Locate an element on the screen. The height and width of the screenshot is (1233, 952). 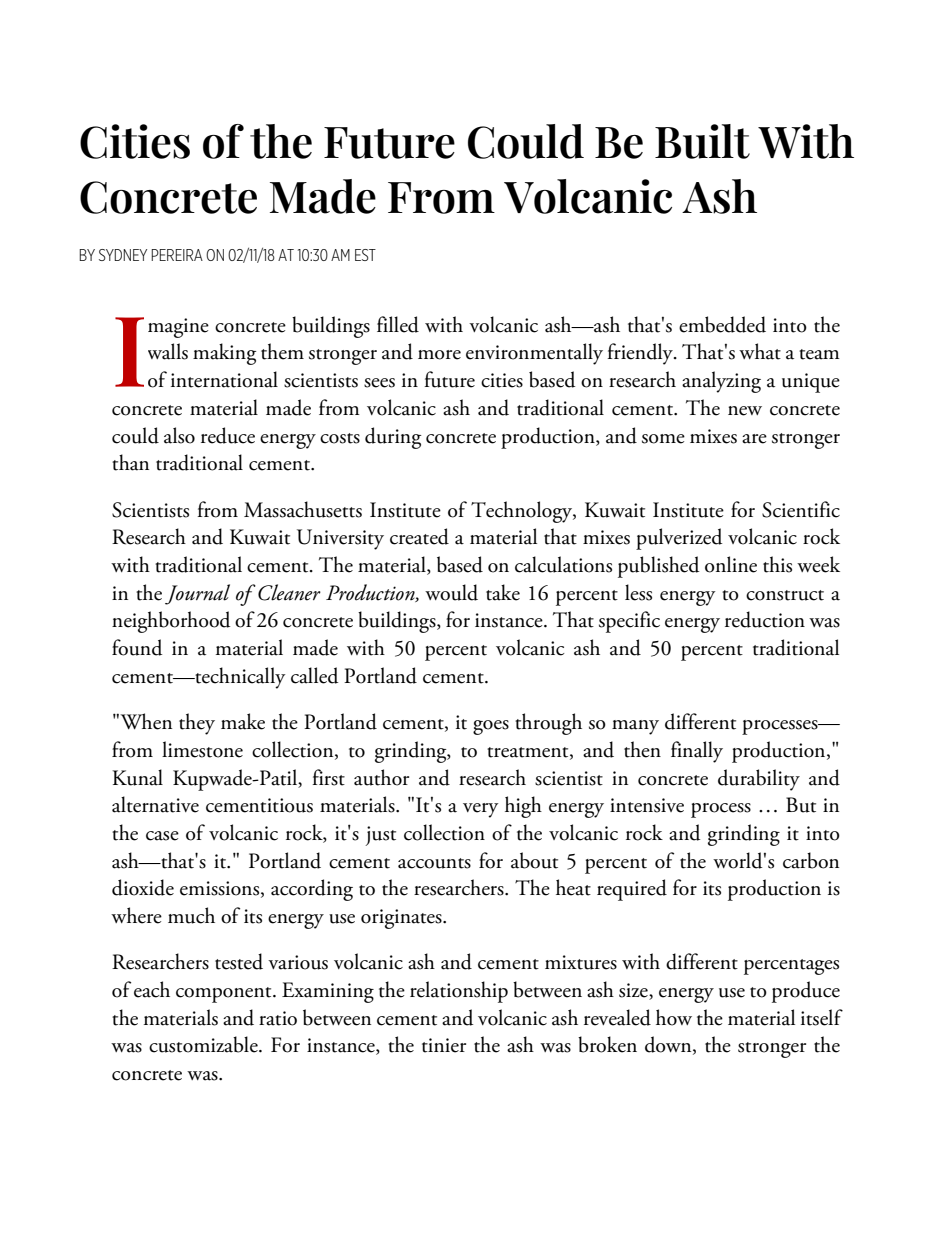
during is located at coordinates (393, 438).
